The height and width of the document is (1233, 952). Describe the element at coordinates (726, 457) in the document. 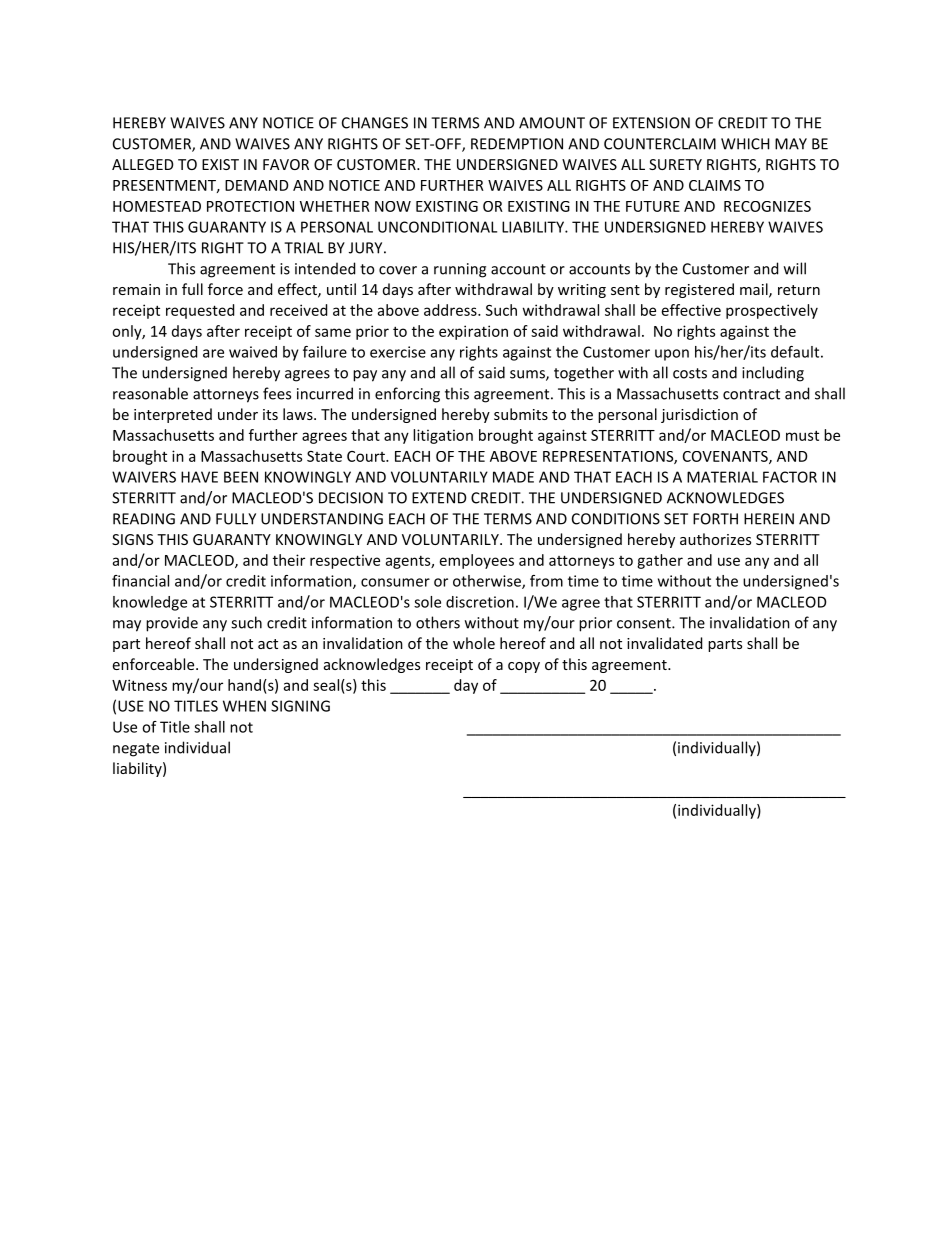

I see `COVENANTS` at that location.
